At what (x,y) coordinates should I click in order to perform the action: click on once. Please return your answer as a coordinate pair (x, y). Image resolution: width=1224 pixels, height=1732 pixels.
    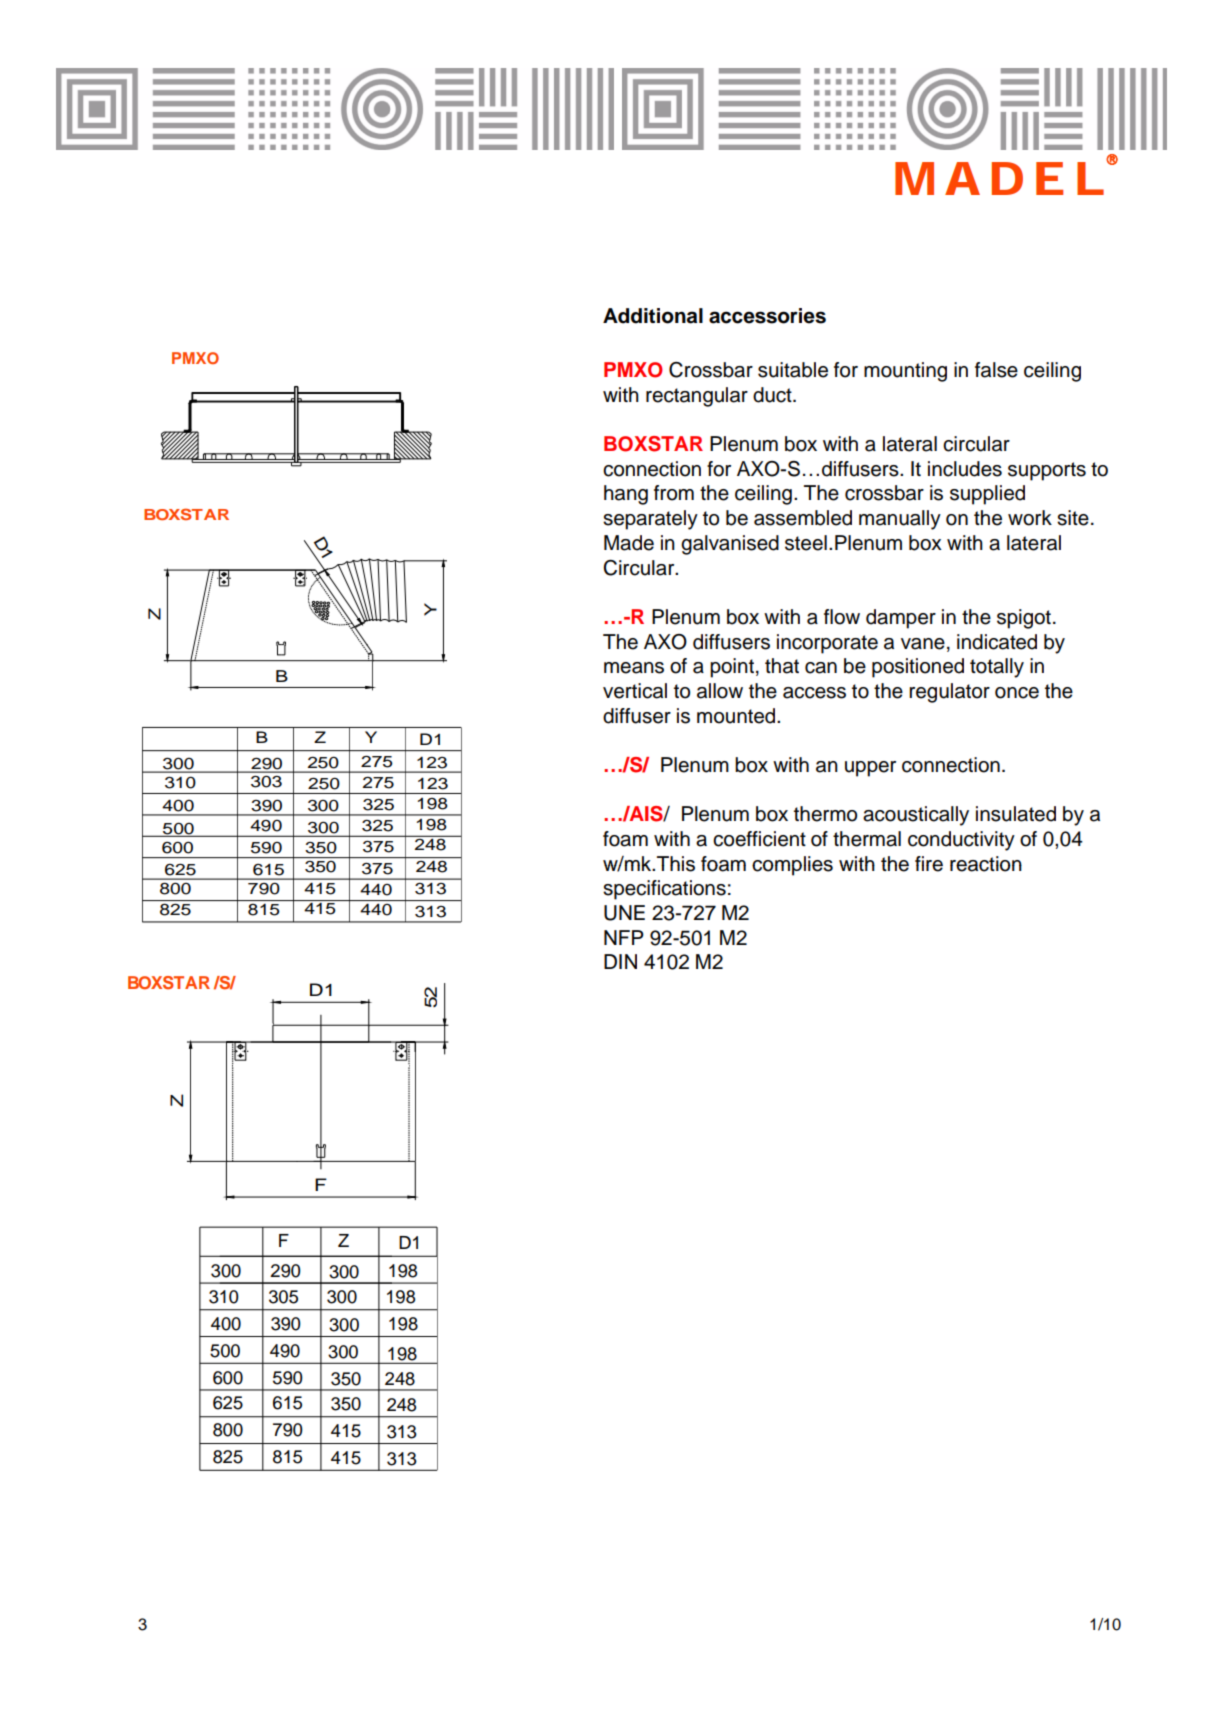
    Looking at the image, I should click on (1017, 693).
